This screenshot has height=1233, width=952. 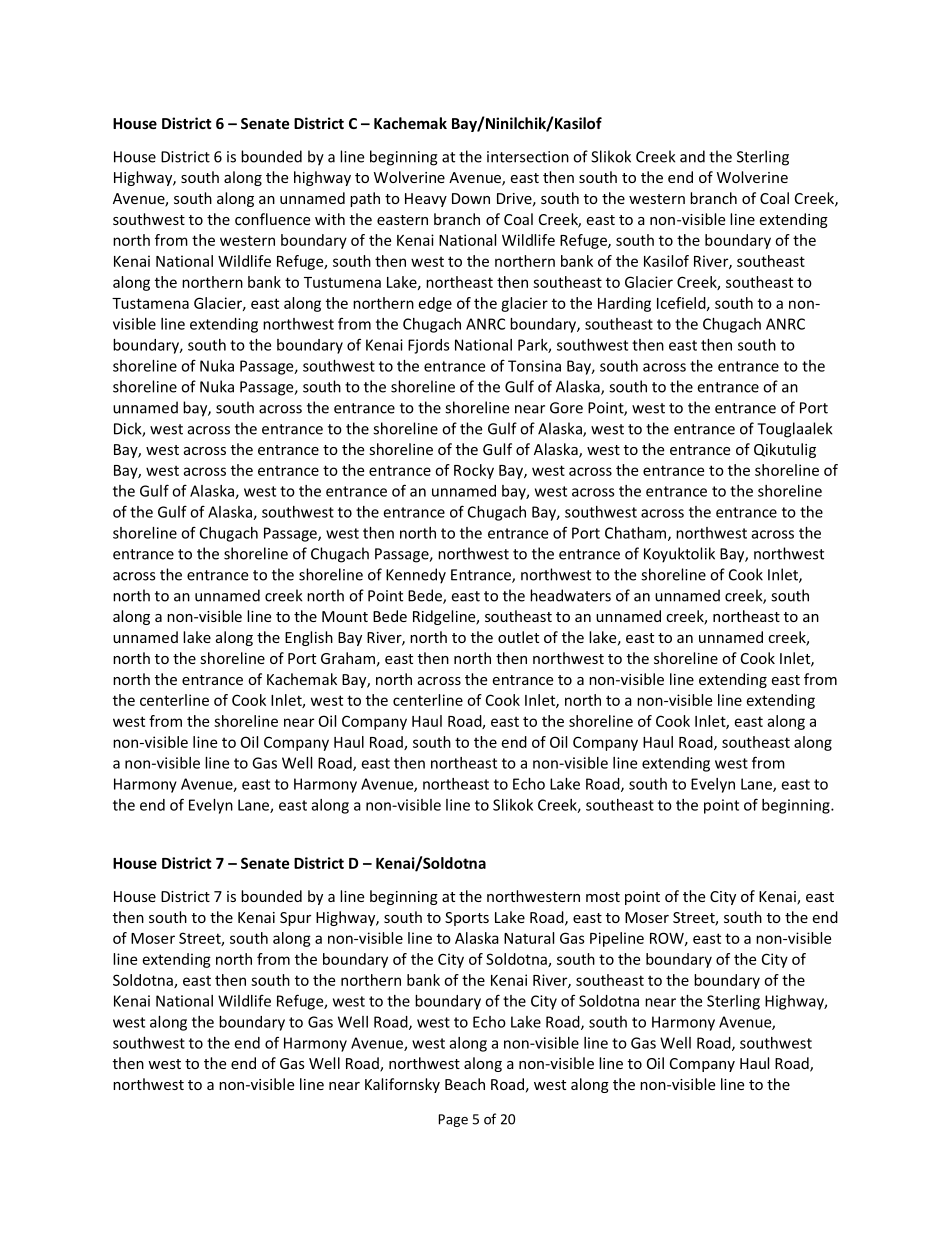 I want to click on Mount, so click(x=345, y=616).
